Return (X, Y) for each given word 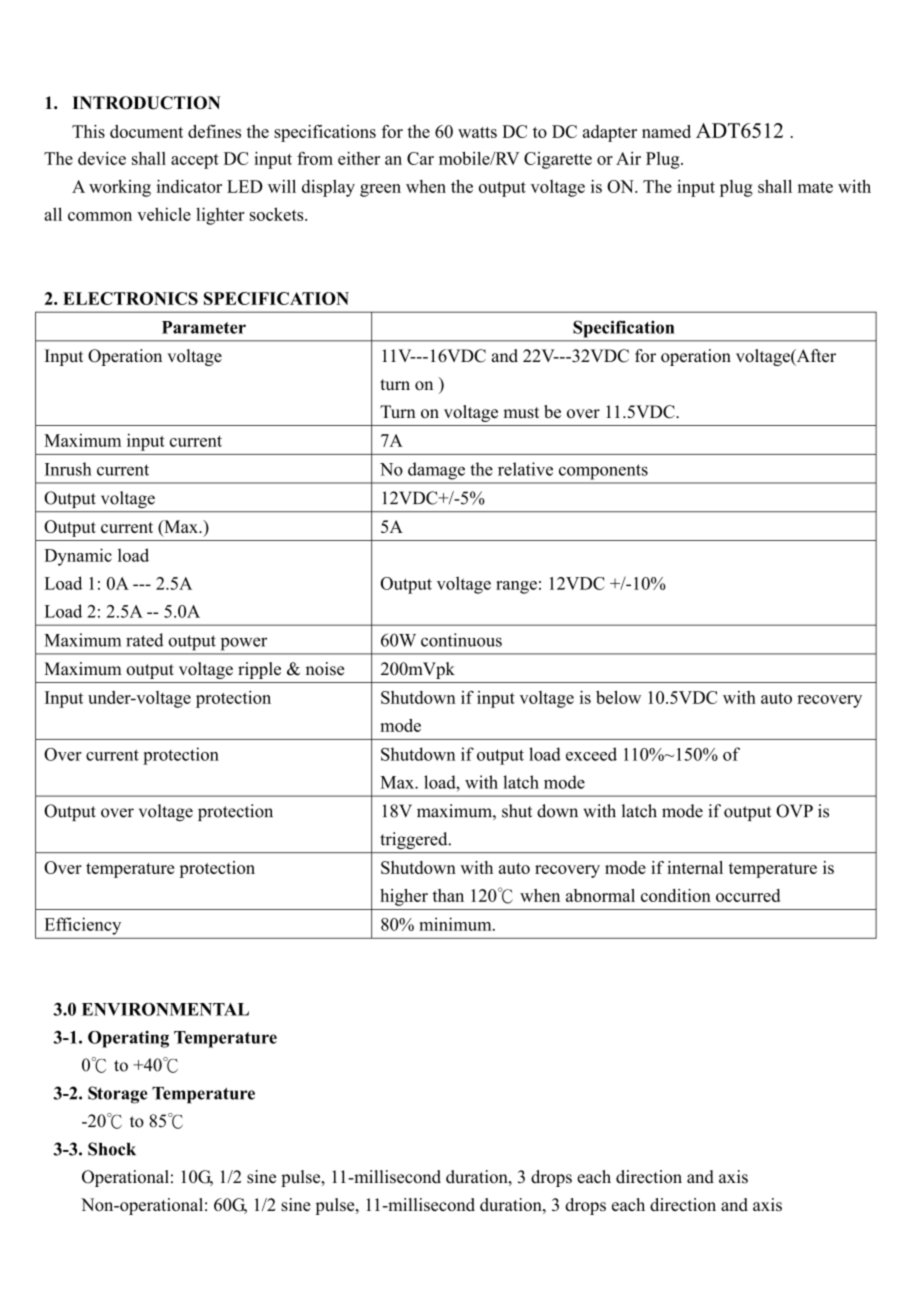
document (146, 131)
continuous (461, 640)
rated (145, 640)
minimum (456, 924)
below (618, 697)
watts (477, 132)
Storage (117, 1095)
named (666, 131)
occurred (748, 895)
